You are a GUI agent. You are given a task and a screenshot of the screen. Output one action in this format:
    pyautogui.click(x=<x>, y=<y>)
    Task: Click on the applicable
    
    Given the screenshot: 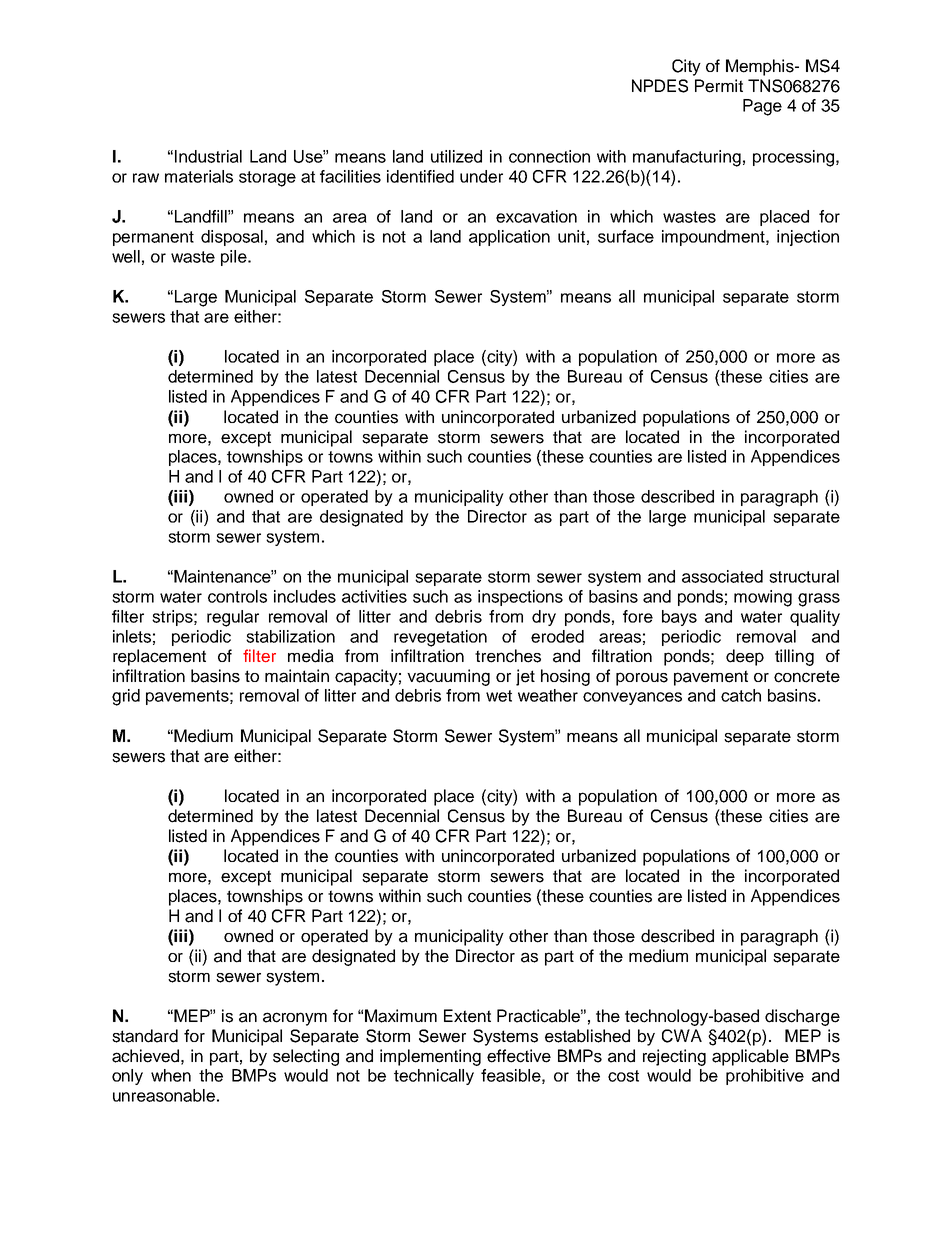 What is the action you would take?
    pyautogui.click(x=750, y=1057)
